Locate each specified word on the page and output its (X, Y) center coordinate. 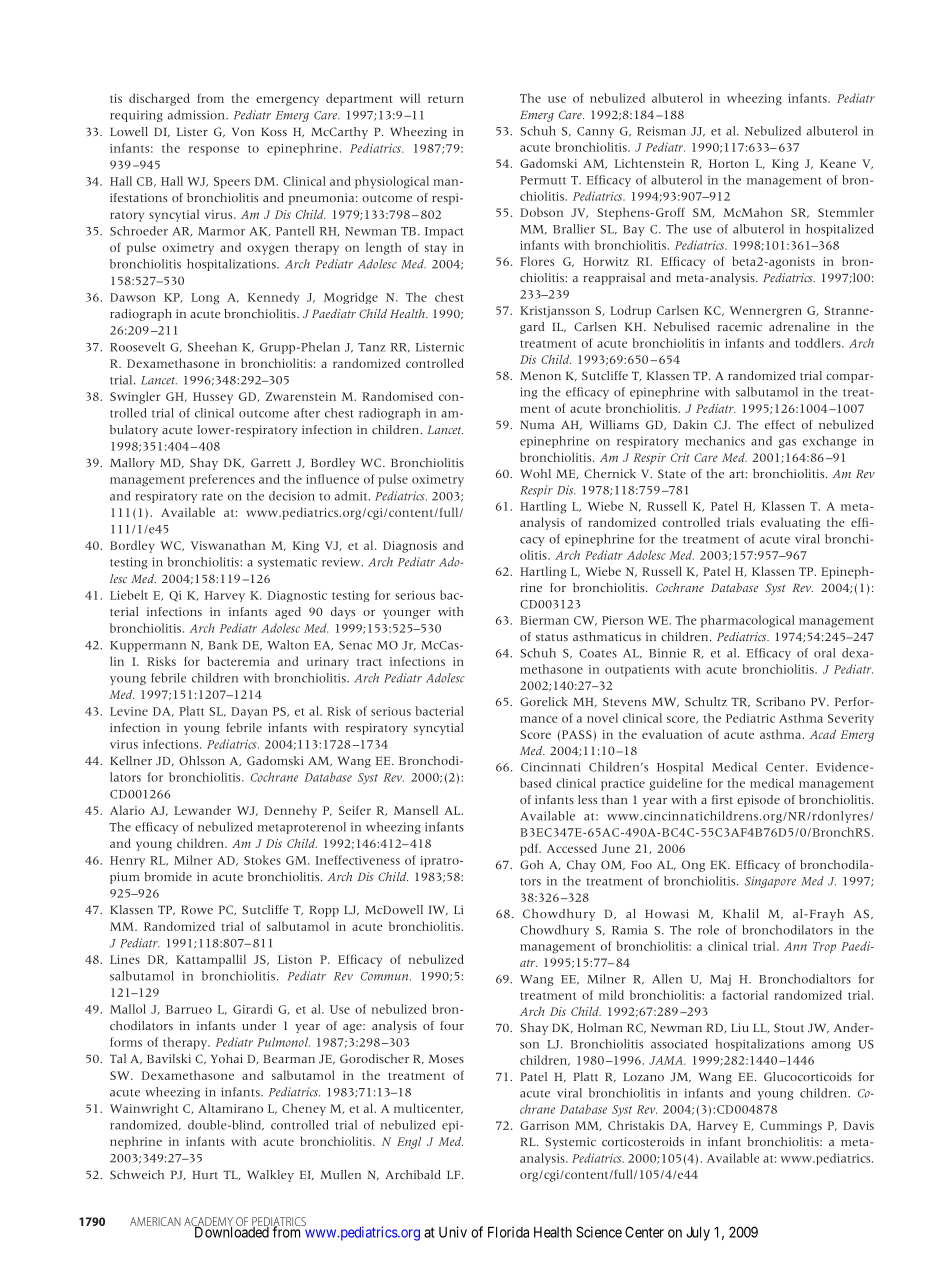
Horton (729, 163)
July (698, 1234)
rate (212, 497)
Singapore (770, 882)
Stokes (262, 860)
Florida (508, 1232)
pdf (530, 849)
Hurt (205, 1174)
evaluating (790, 523)
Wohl (535, 473)
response (214, 151)
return (446, 99)
